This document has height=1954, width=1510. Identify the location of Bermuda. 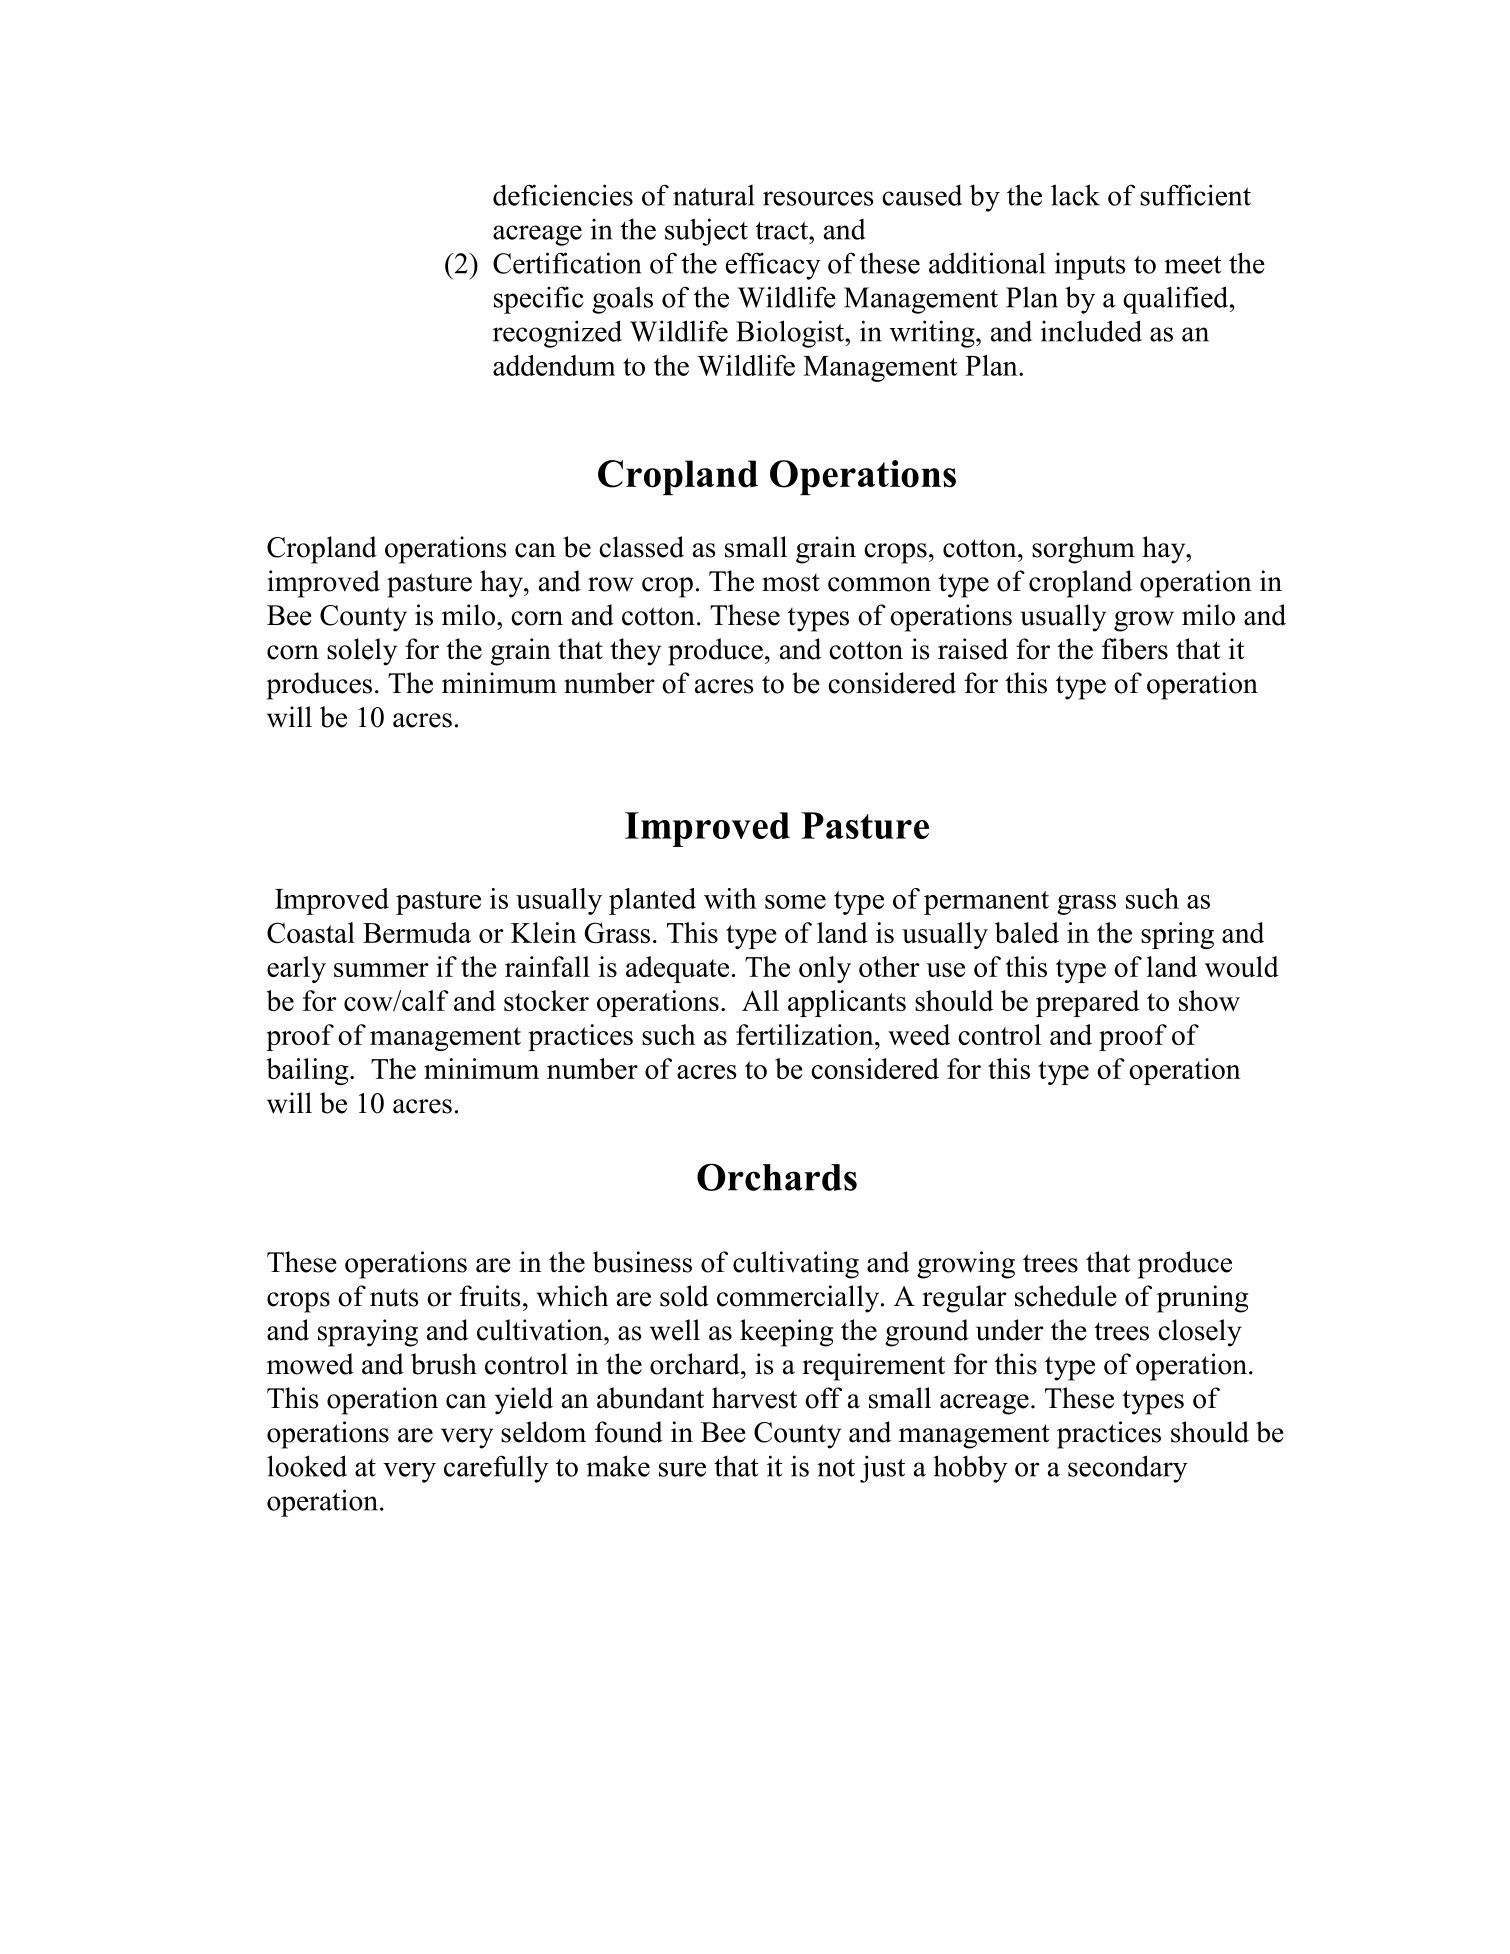
(417, 932).
